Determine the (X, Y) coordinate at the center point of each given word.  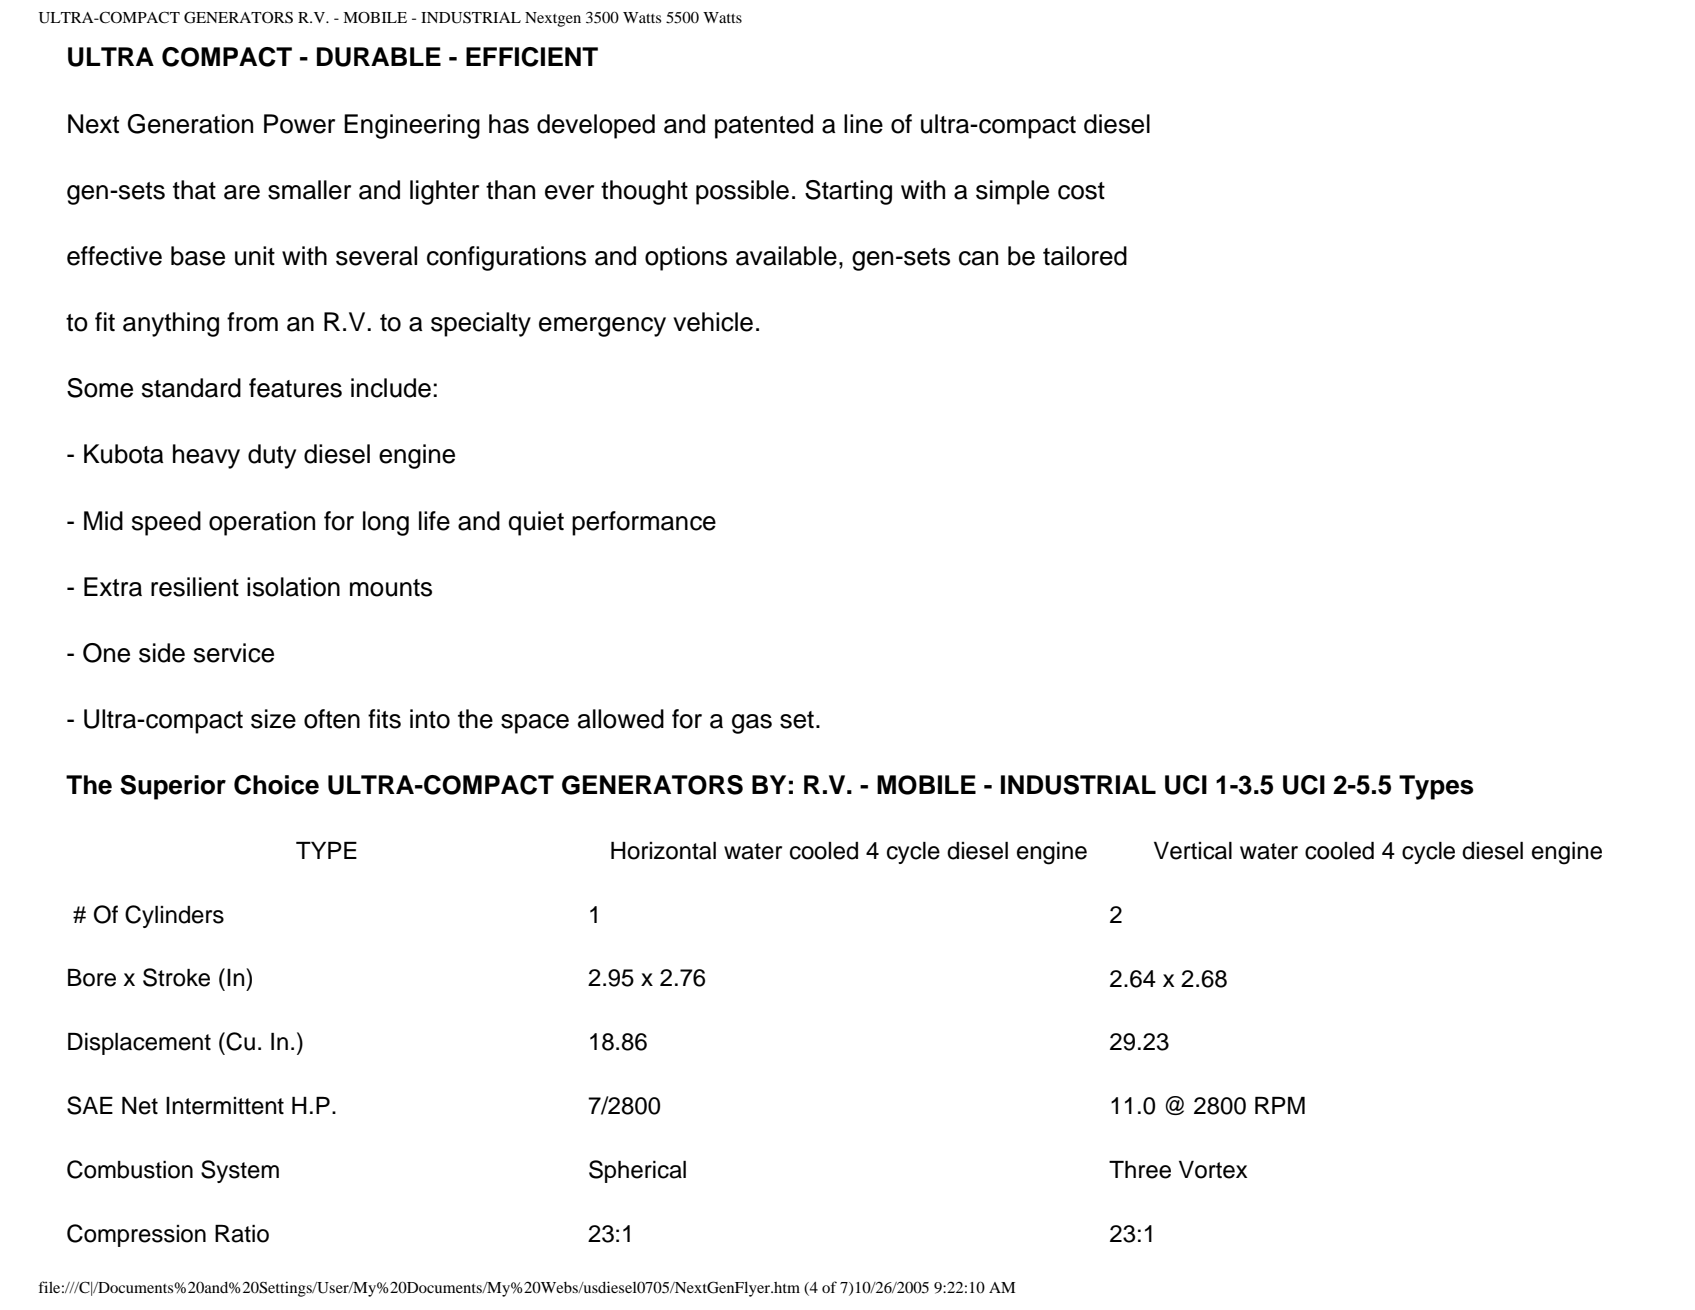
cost (1081, 191)
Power (299, 124)
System (240, 1171)
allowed (621, 719)
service (234, 653)
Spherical (637, 1171)
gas (752, 724)
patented (764, 126)
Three (1140, 1170)
